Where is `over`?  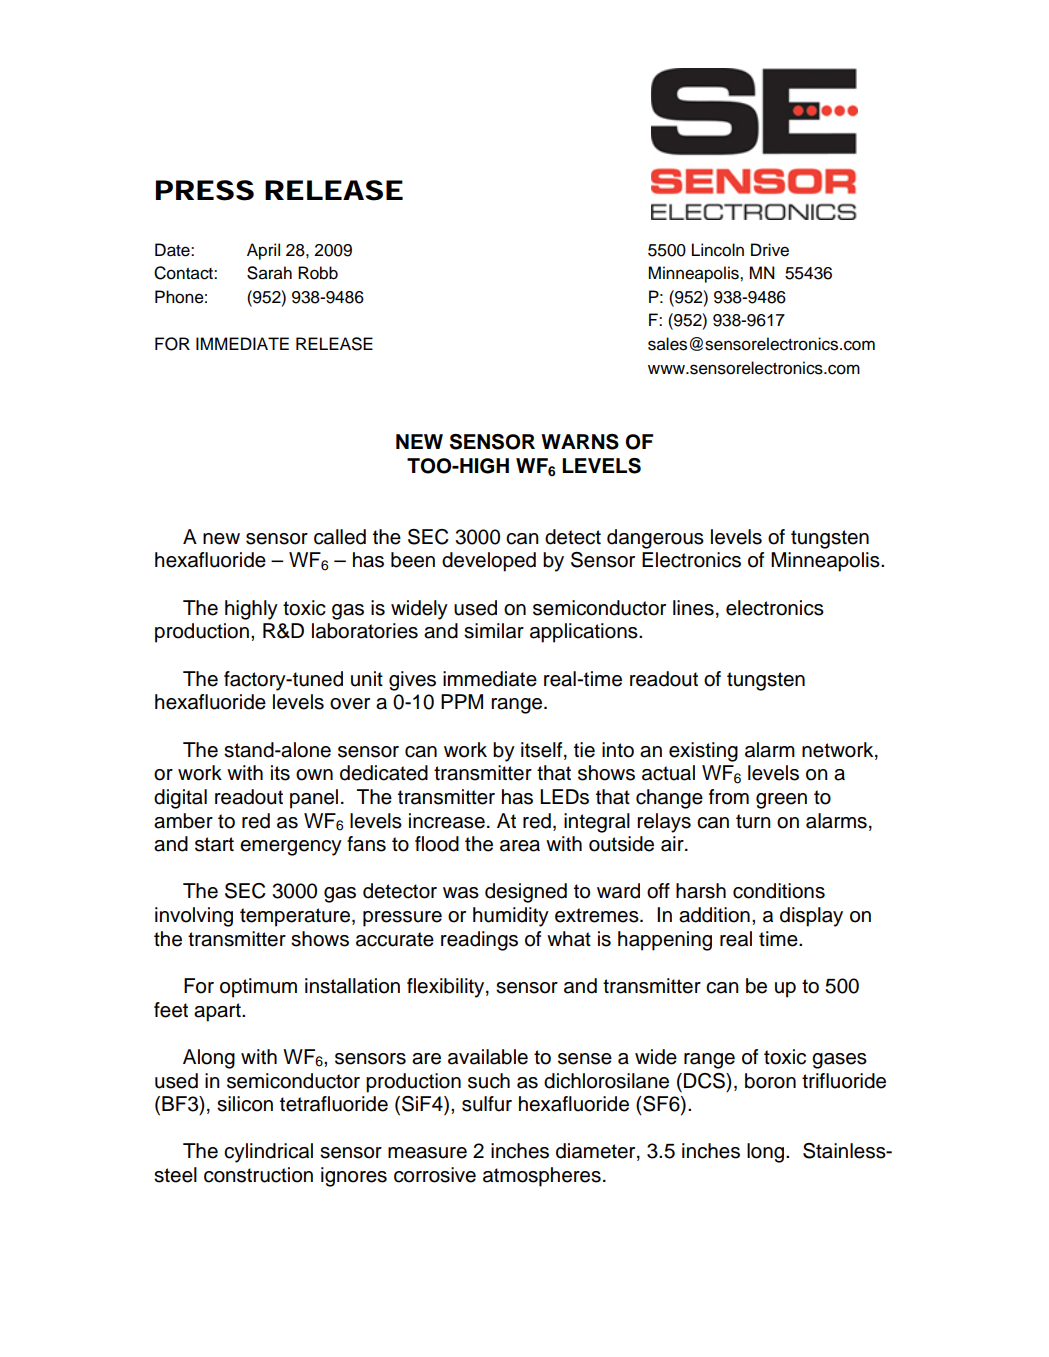 over is located at coordinates (350, 704).
